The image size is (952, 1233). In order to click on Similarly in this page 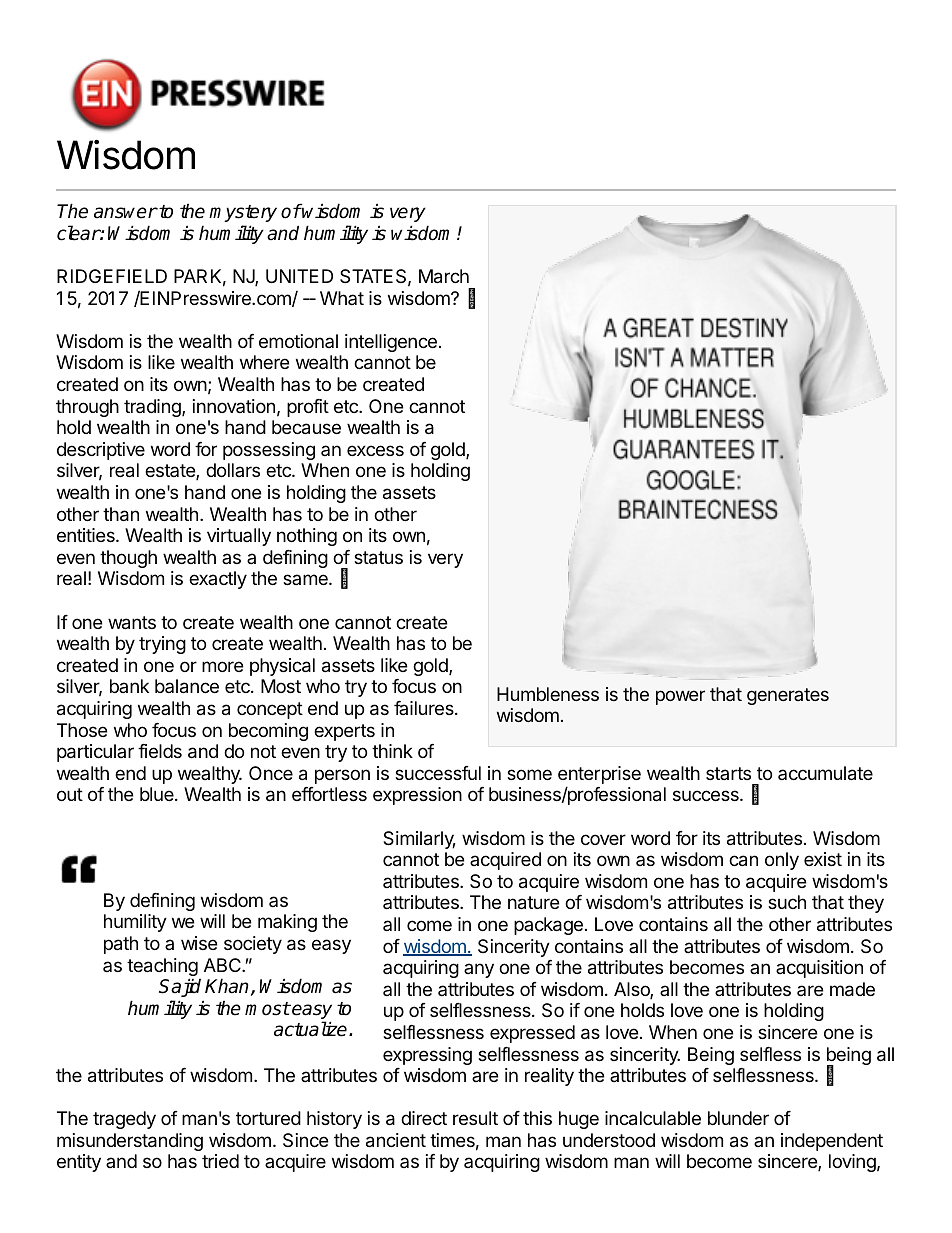, I will do `click(419, 840)`.
